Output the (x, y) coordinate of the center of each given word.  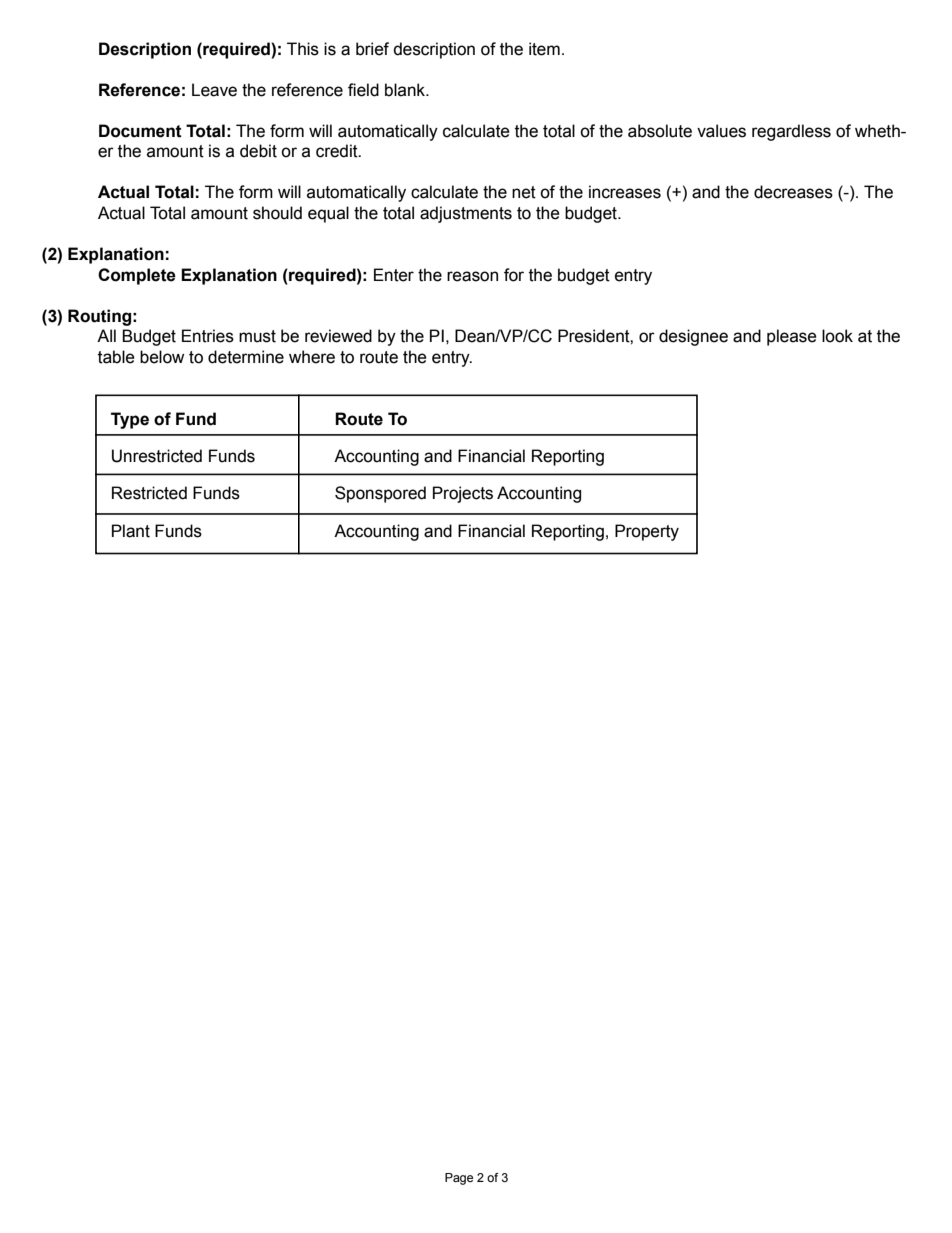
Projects (463, 494)
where (312, 357)
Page (459, 1179)
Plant (131, 531)
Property (647, 532)
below (162, 357)
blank (406, 90)
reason (472, 276)
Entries (208, 336)
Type (130, 420)
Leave (214, 90)
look (837, 336)
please (792, 337)
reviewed (338, 336)
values (721, 131)
